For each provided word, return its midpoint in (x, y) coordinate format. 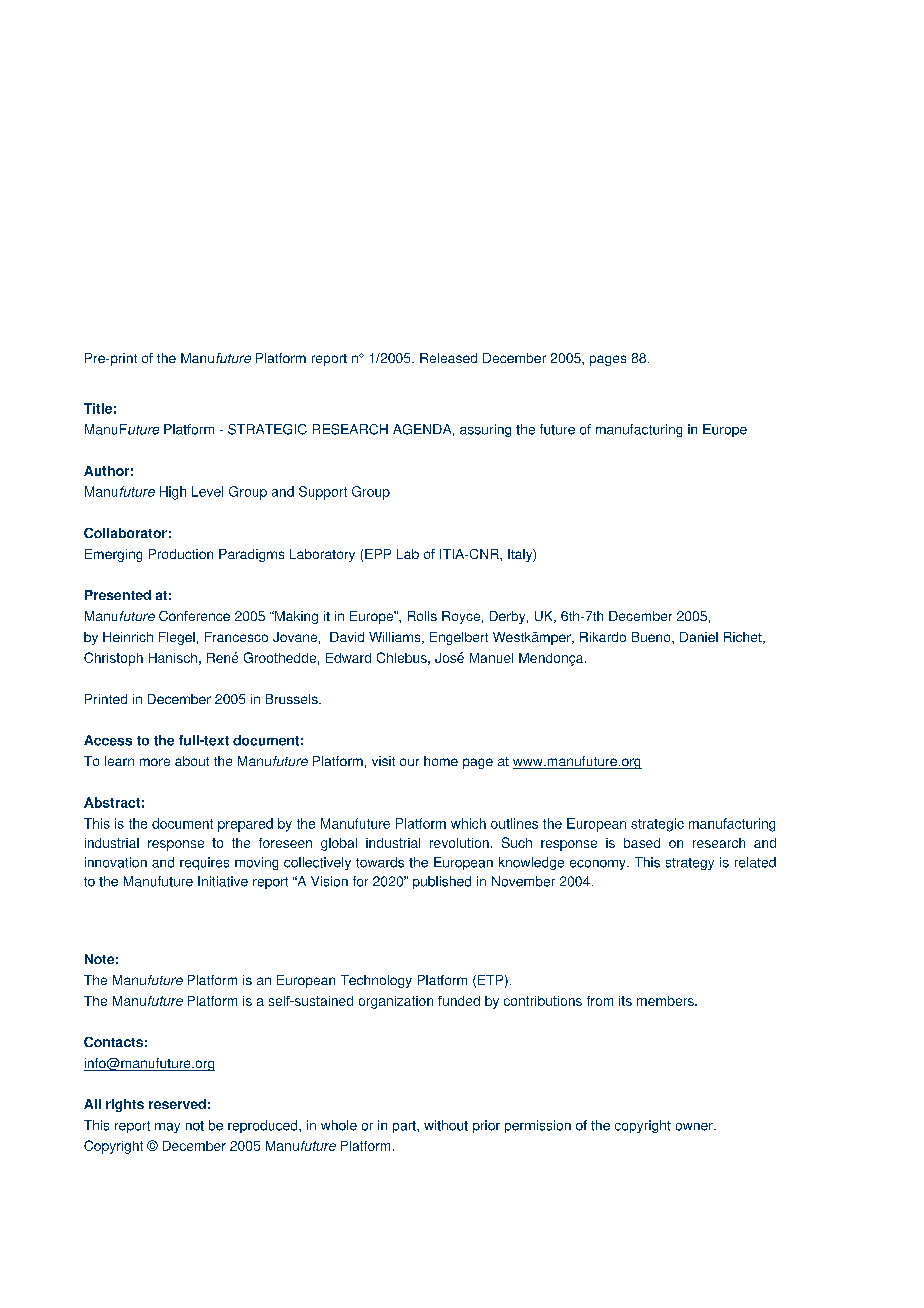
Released (448, 358)
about (192, 761)
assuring (485, 430)
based (642, 843)
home (441, 761)
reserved (177, 1104)
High (173, 493)
